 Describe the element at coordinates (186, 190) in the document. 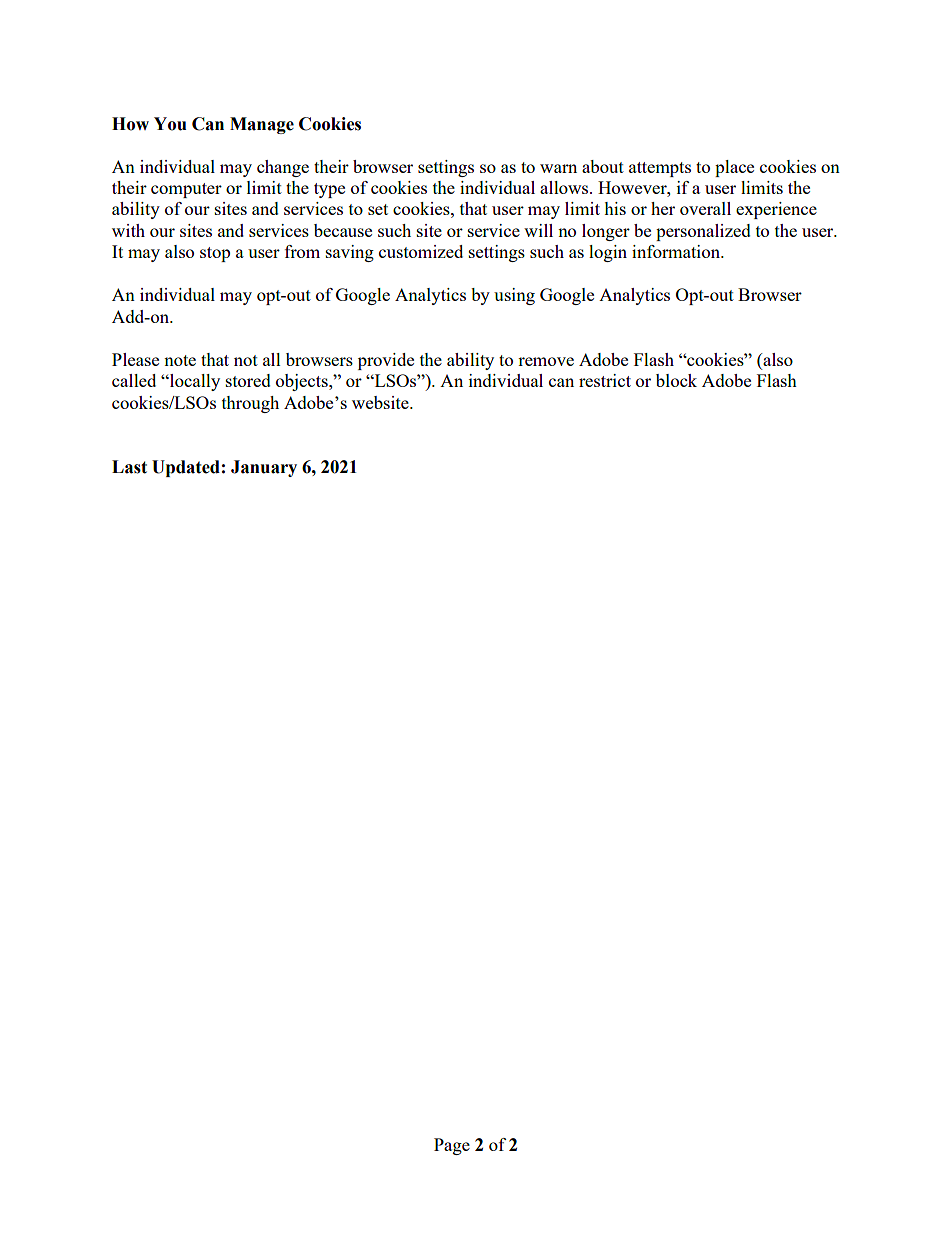

I see `computer` at that location.
